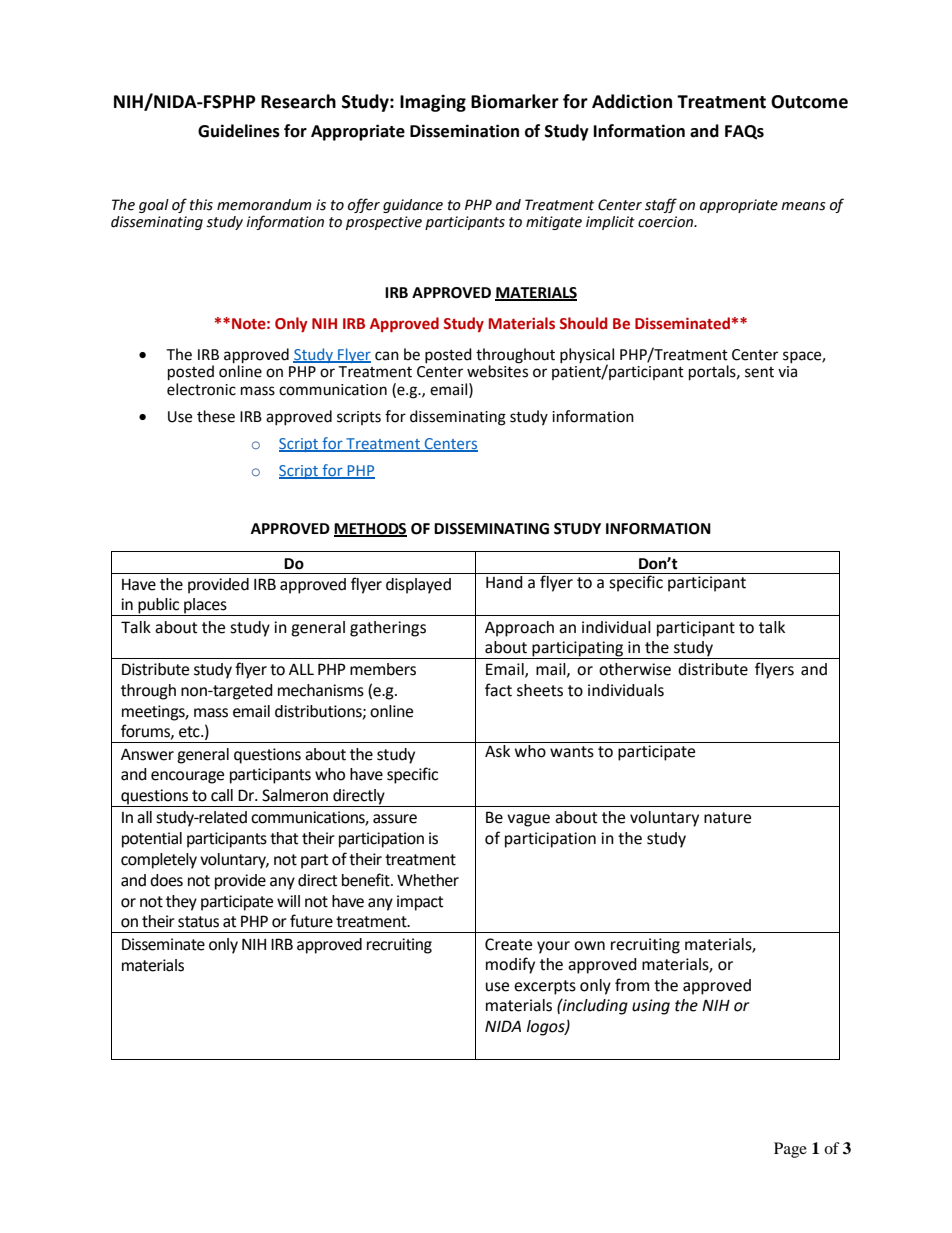  I want to click on nature, so click(727, 818).
